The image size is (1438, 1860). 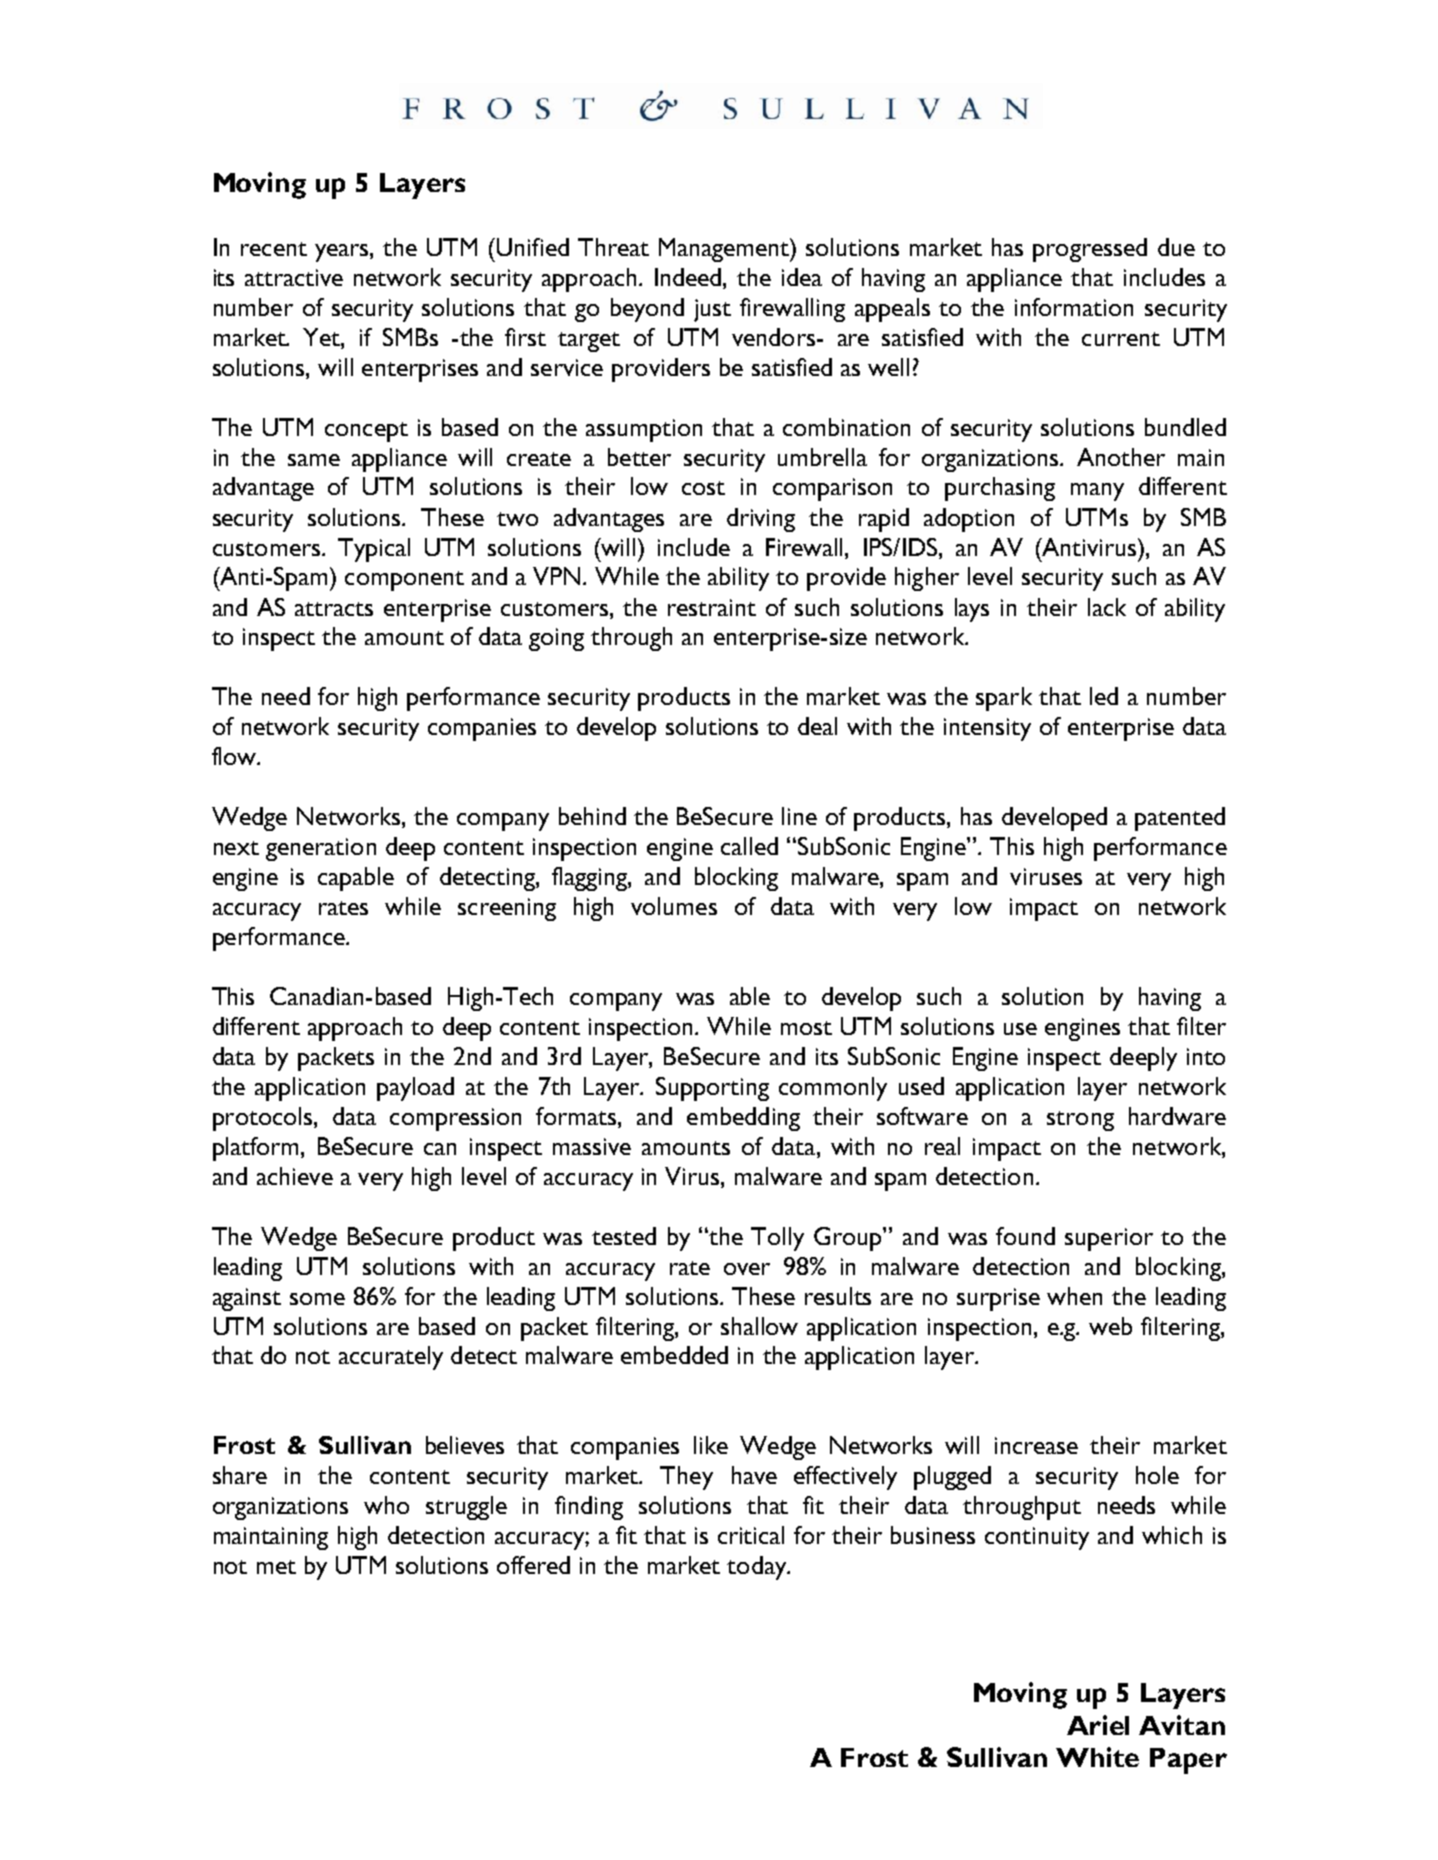 What do you see at coordinates (757, 1568) in the screenshot?
I see `today` at bounding box center [757, 1568].
